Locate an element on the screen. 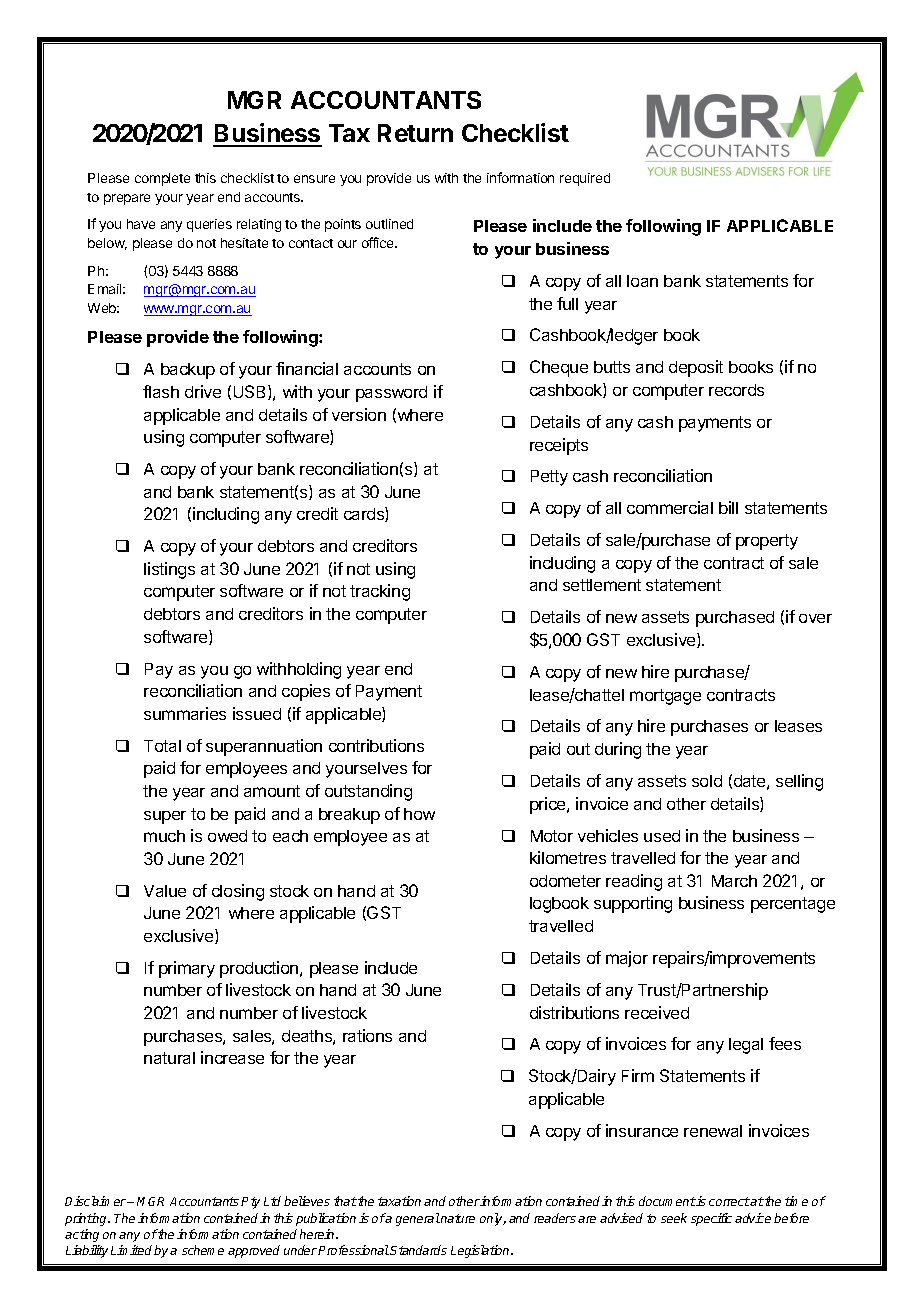 The image size is (924, 1308). specific is located at coordinates (711, 1219).
